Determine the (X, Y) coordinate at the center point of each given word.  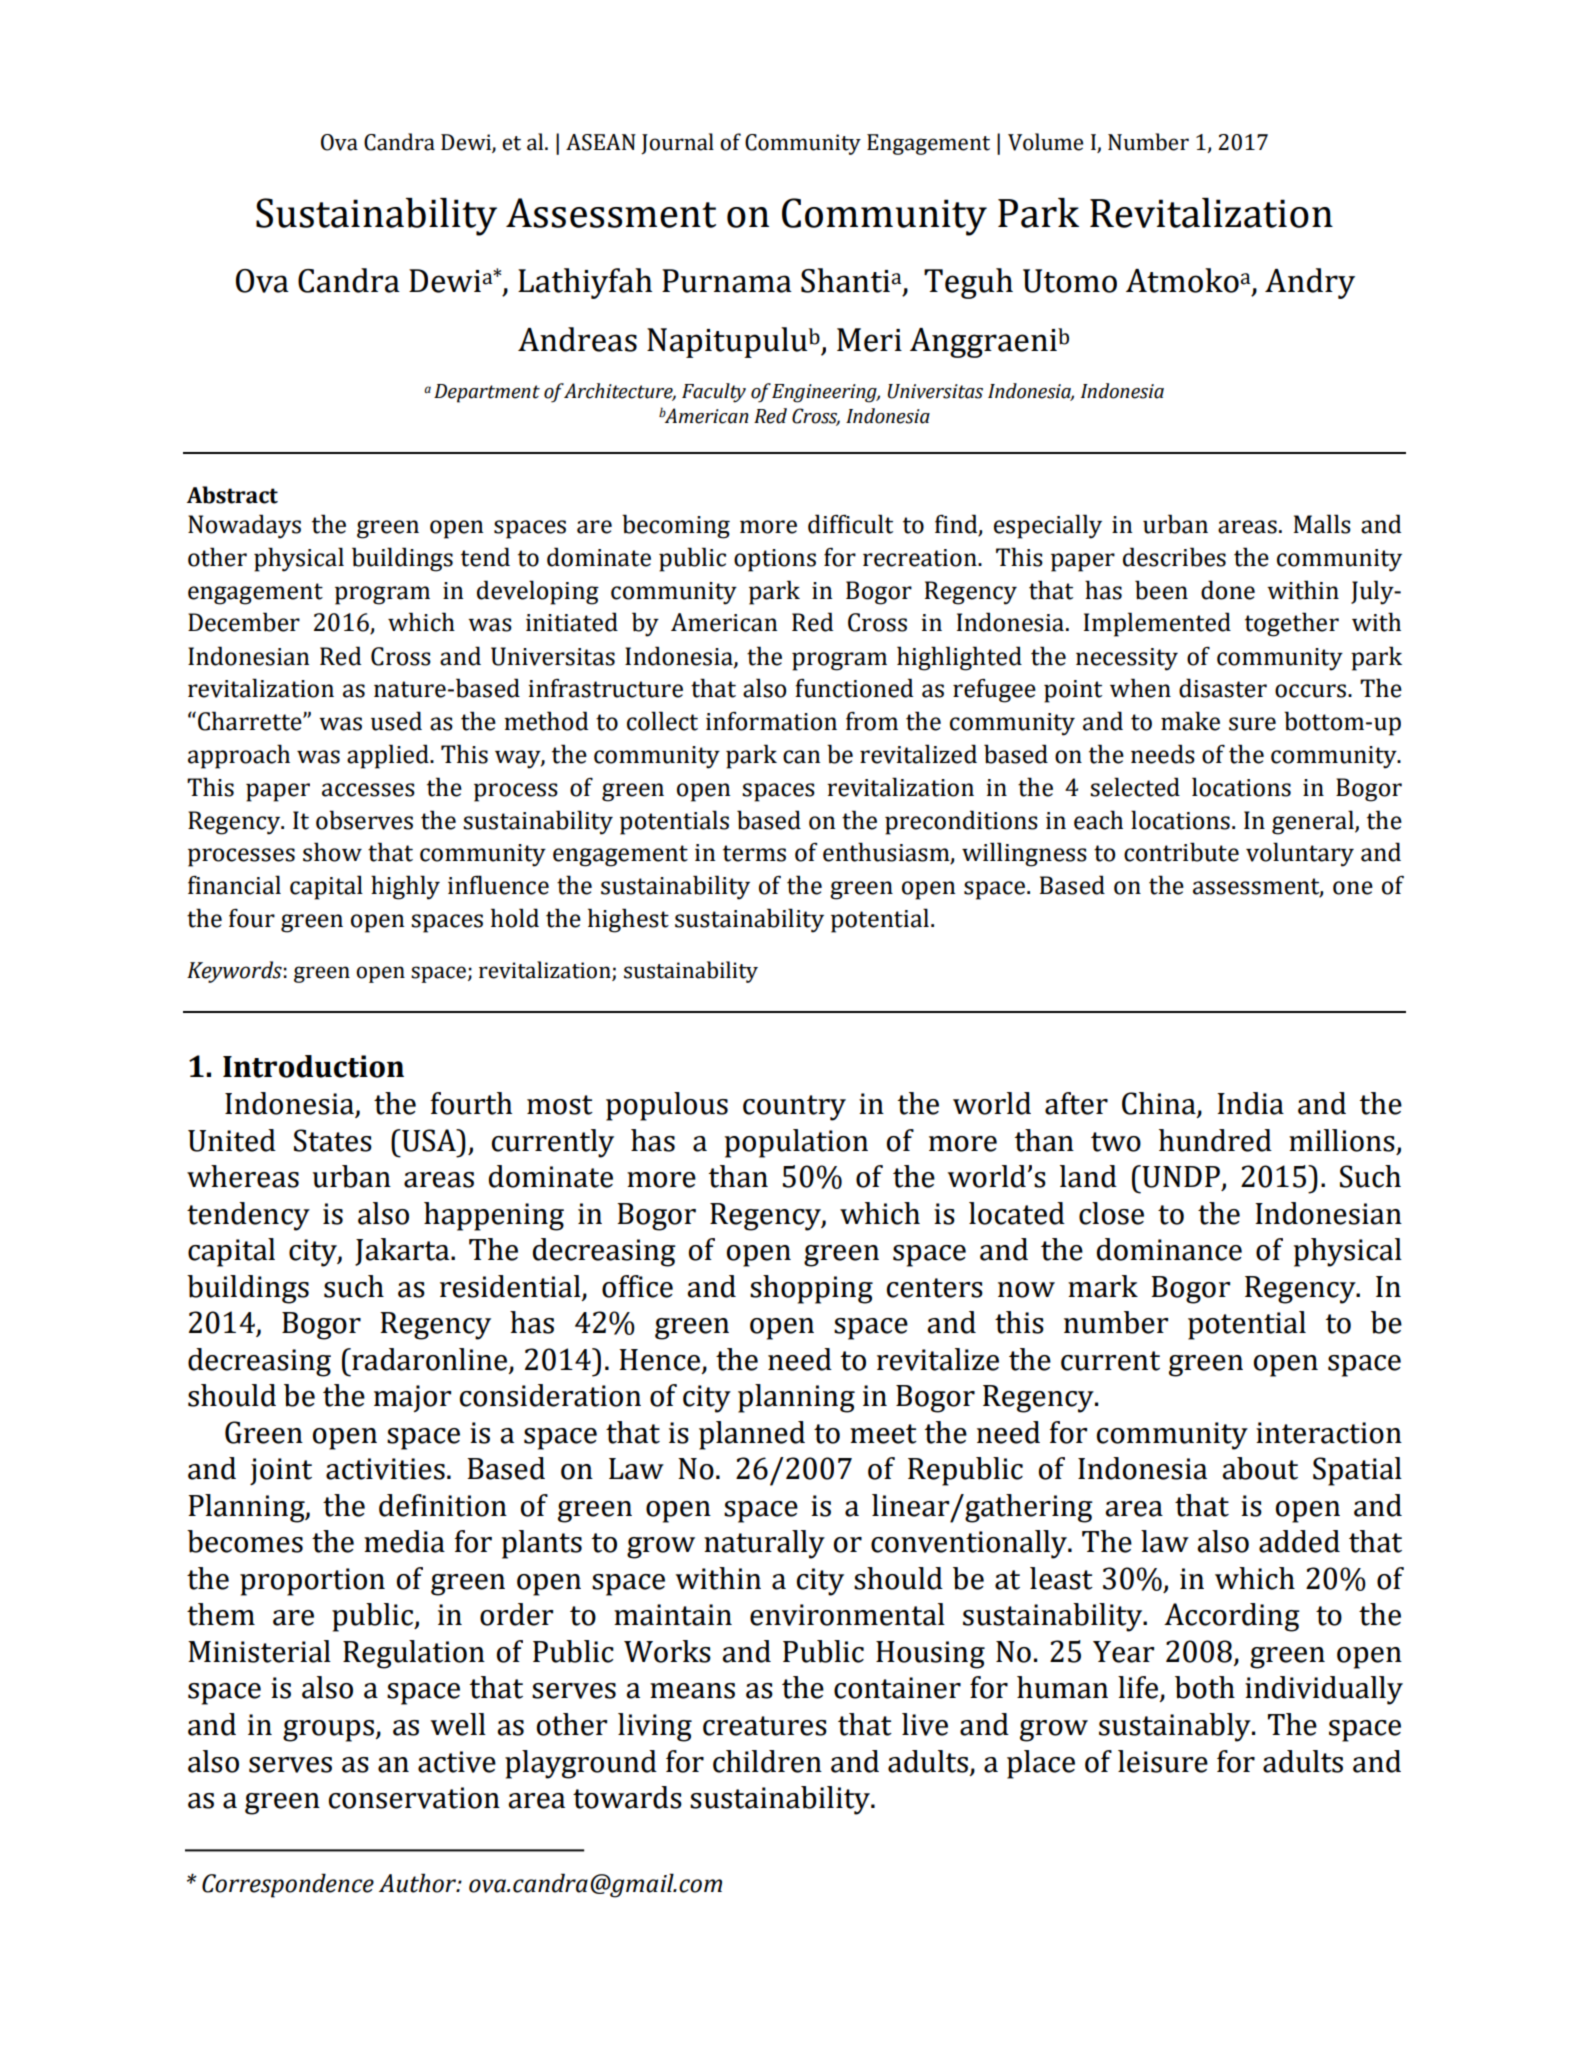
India (1250, 1103)
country (794, 1108)
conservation (414, 1798)
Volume (1045, 142)
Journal (677, 144)
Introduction (313, 1066)
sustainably (1176, 1727)
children (767, 1761)
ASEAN (601, 142)
